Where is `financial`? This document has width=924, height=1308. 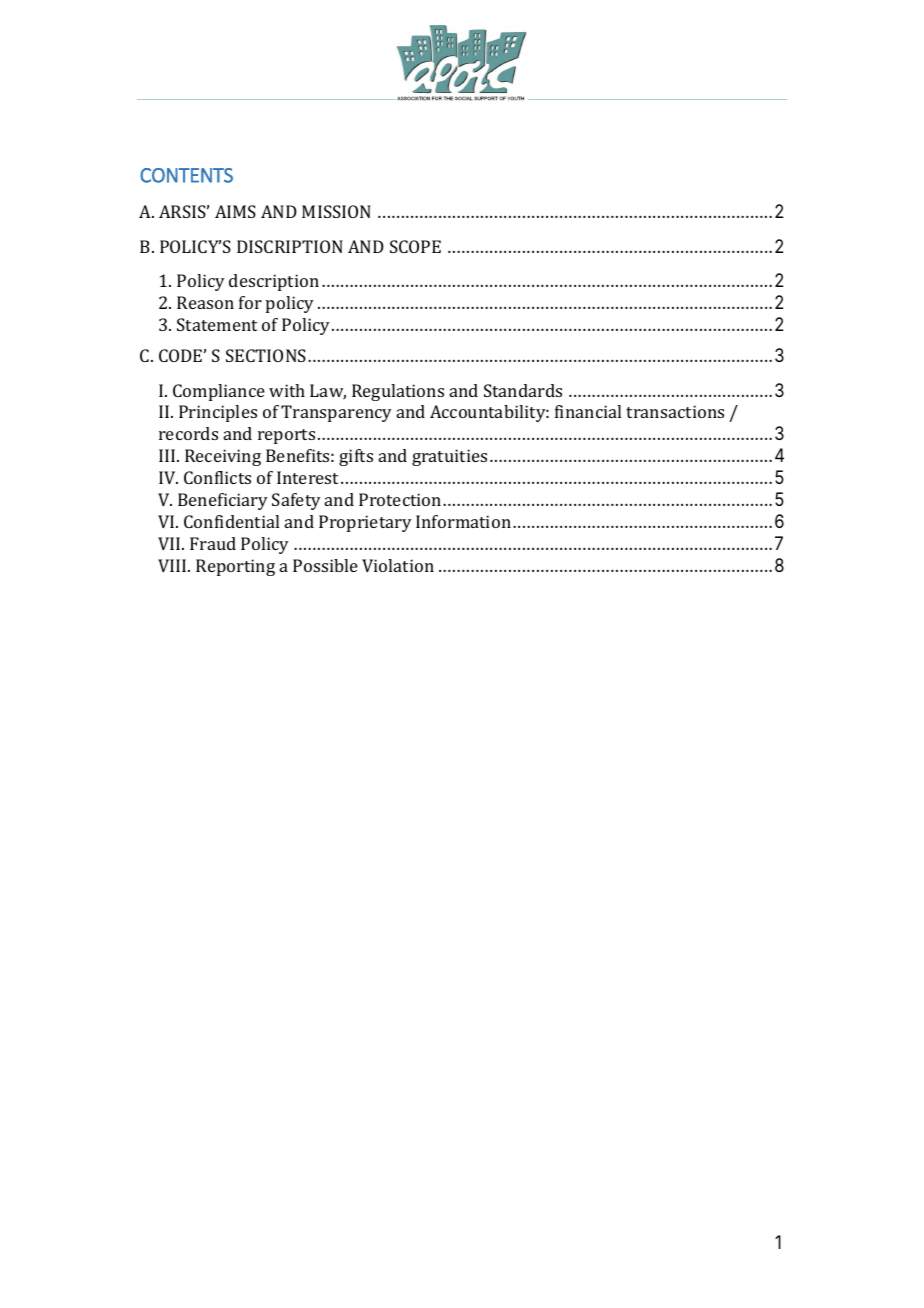
financial is located at coordinates (588, 411).
